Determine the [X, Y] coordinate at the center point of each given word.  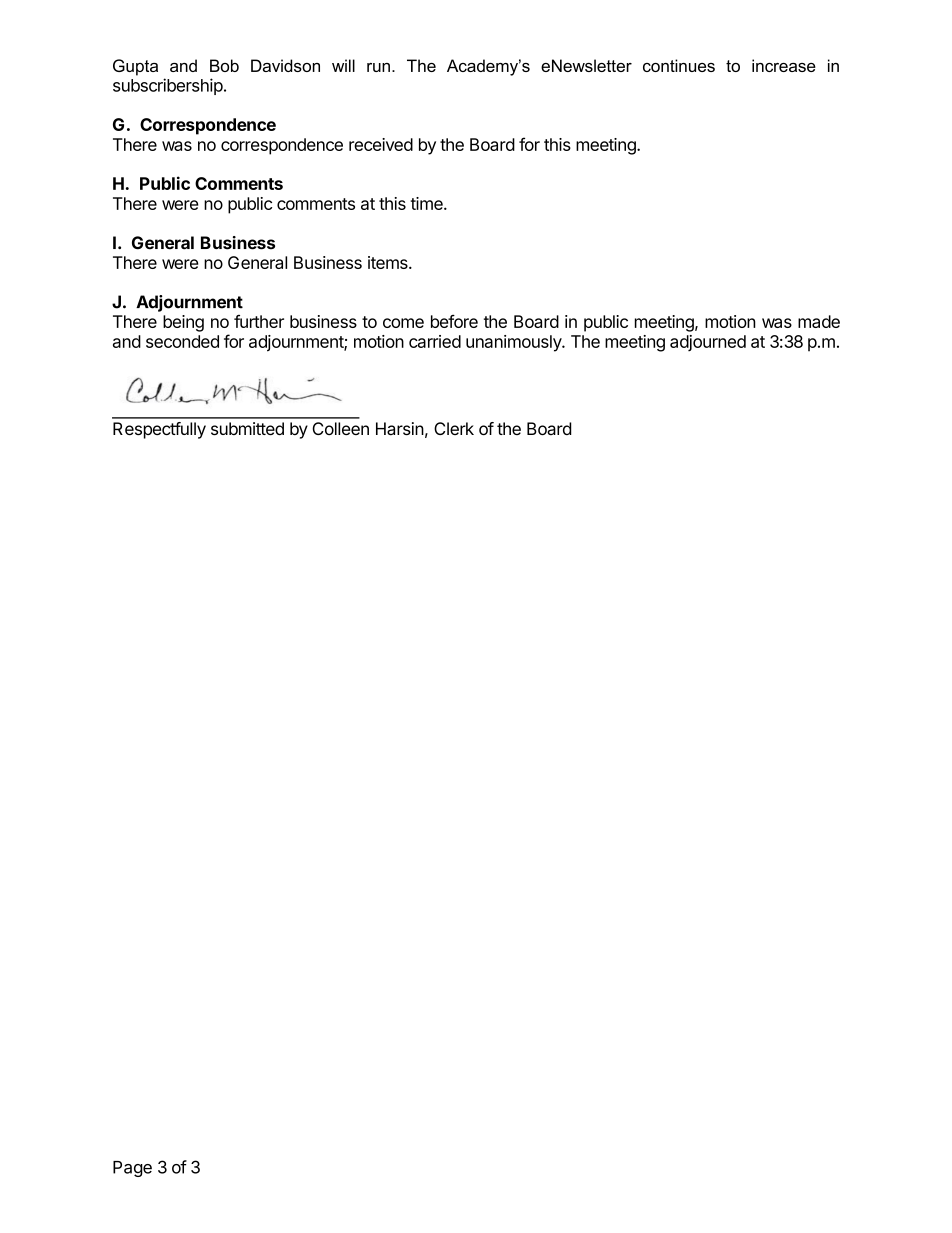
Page [132, 1169]
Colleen [340, 428]
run [378, 67]
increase [784, 65]
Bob [224, 65]
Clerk [454, 428]
